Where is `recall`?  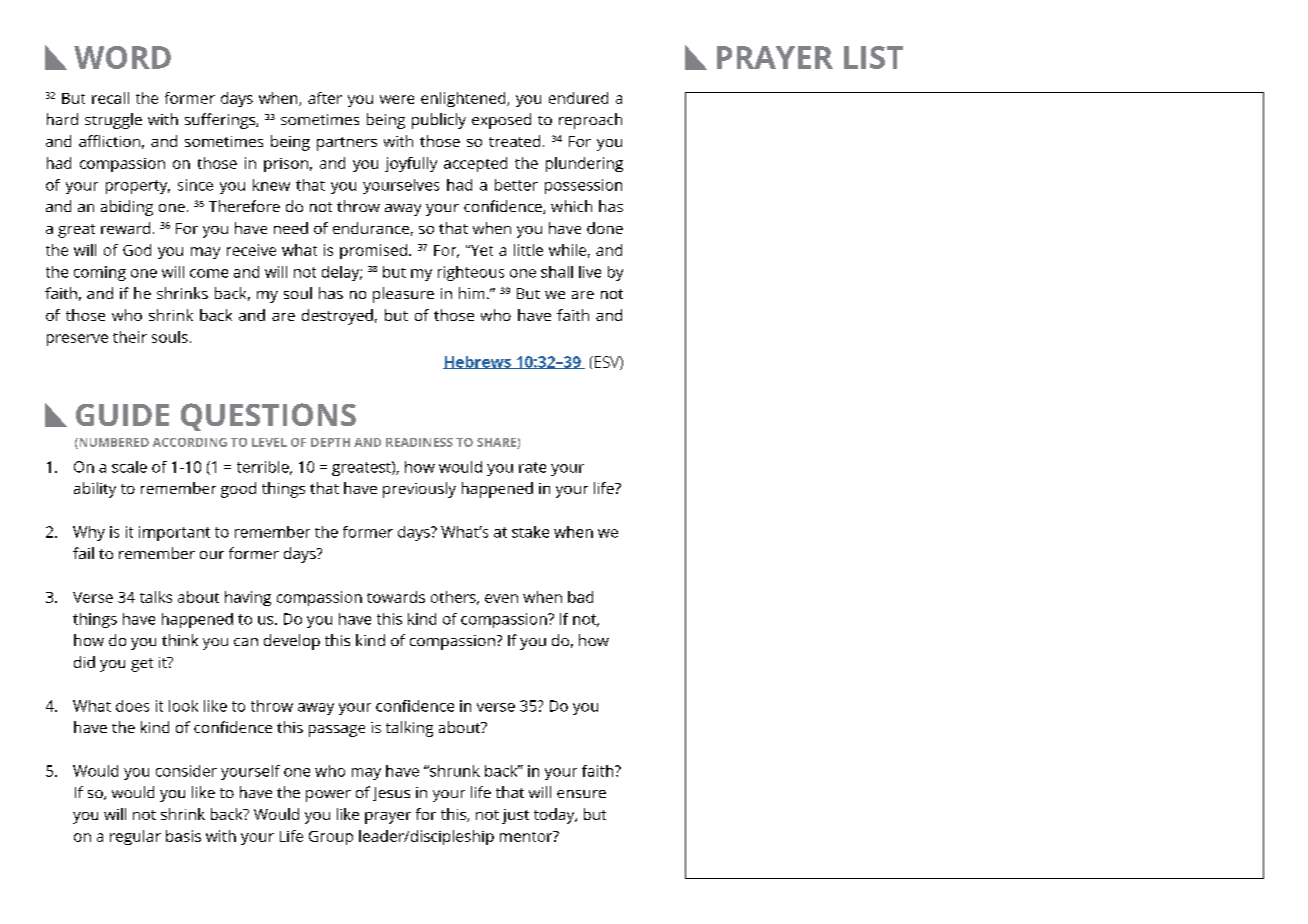 recall is located at coordinates (110, 98).
